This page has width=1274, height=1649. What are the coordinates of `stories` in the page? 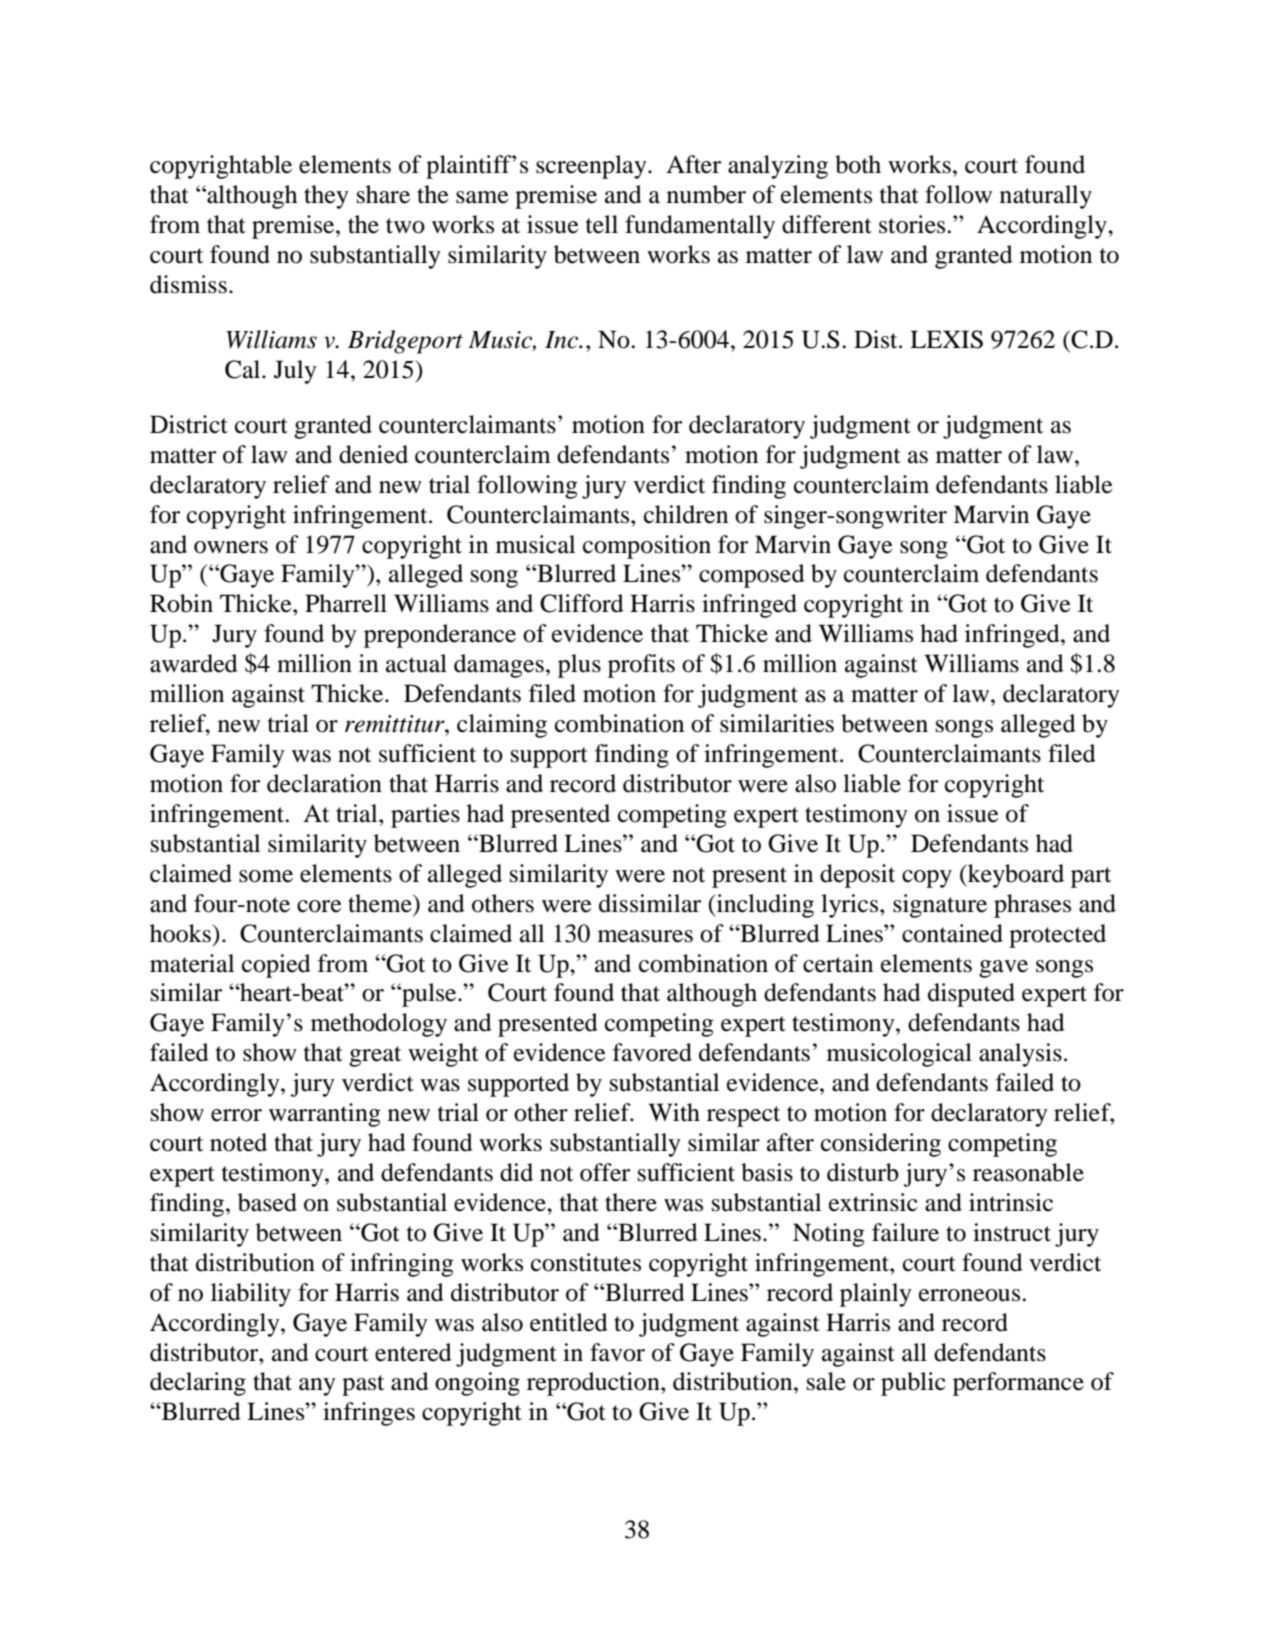 It's located at (913, 224).
